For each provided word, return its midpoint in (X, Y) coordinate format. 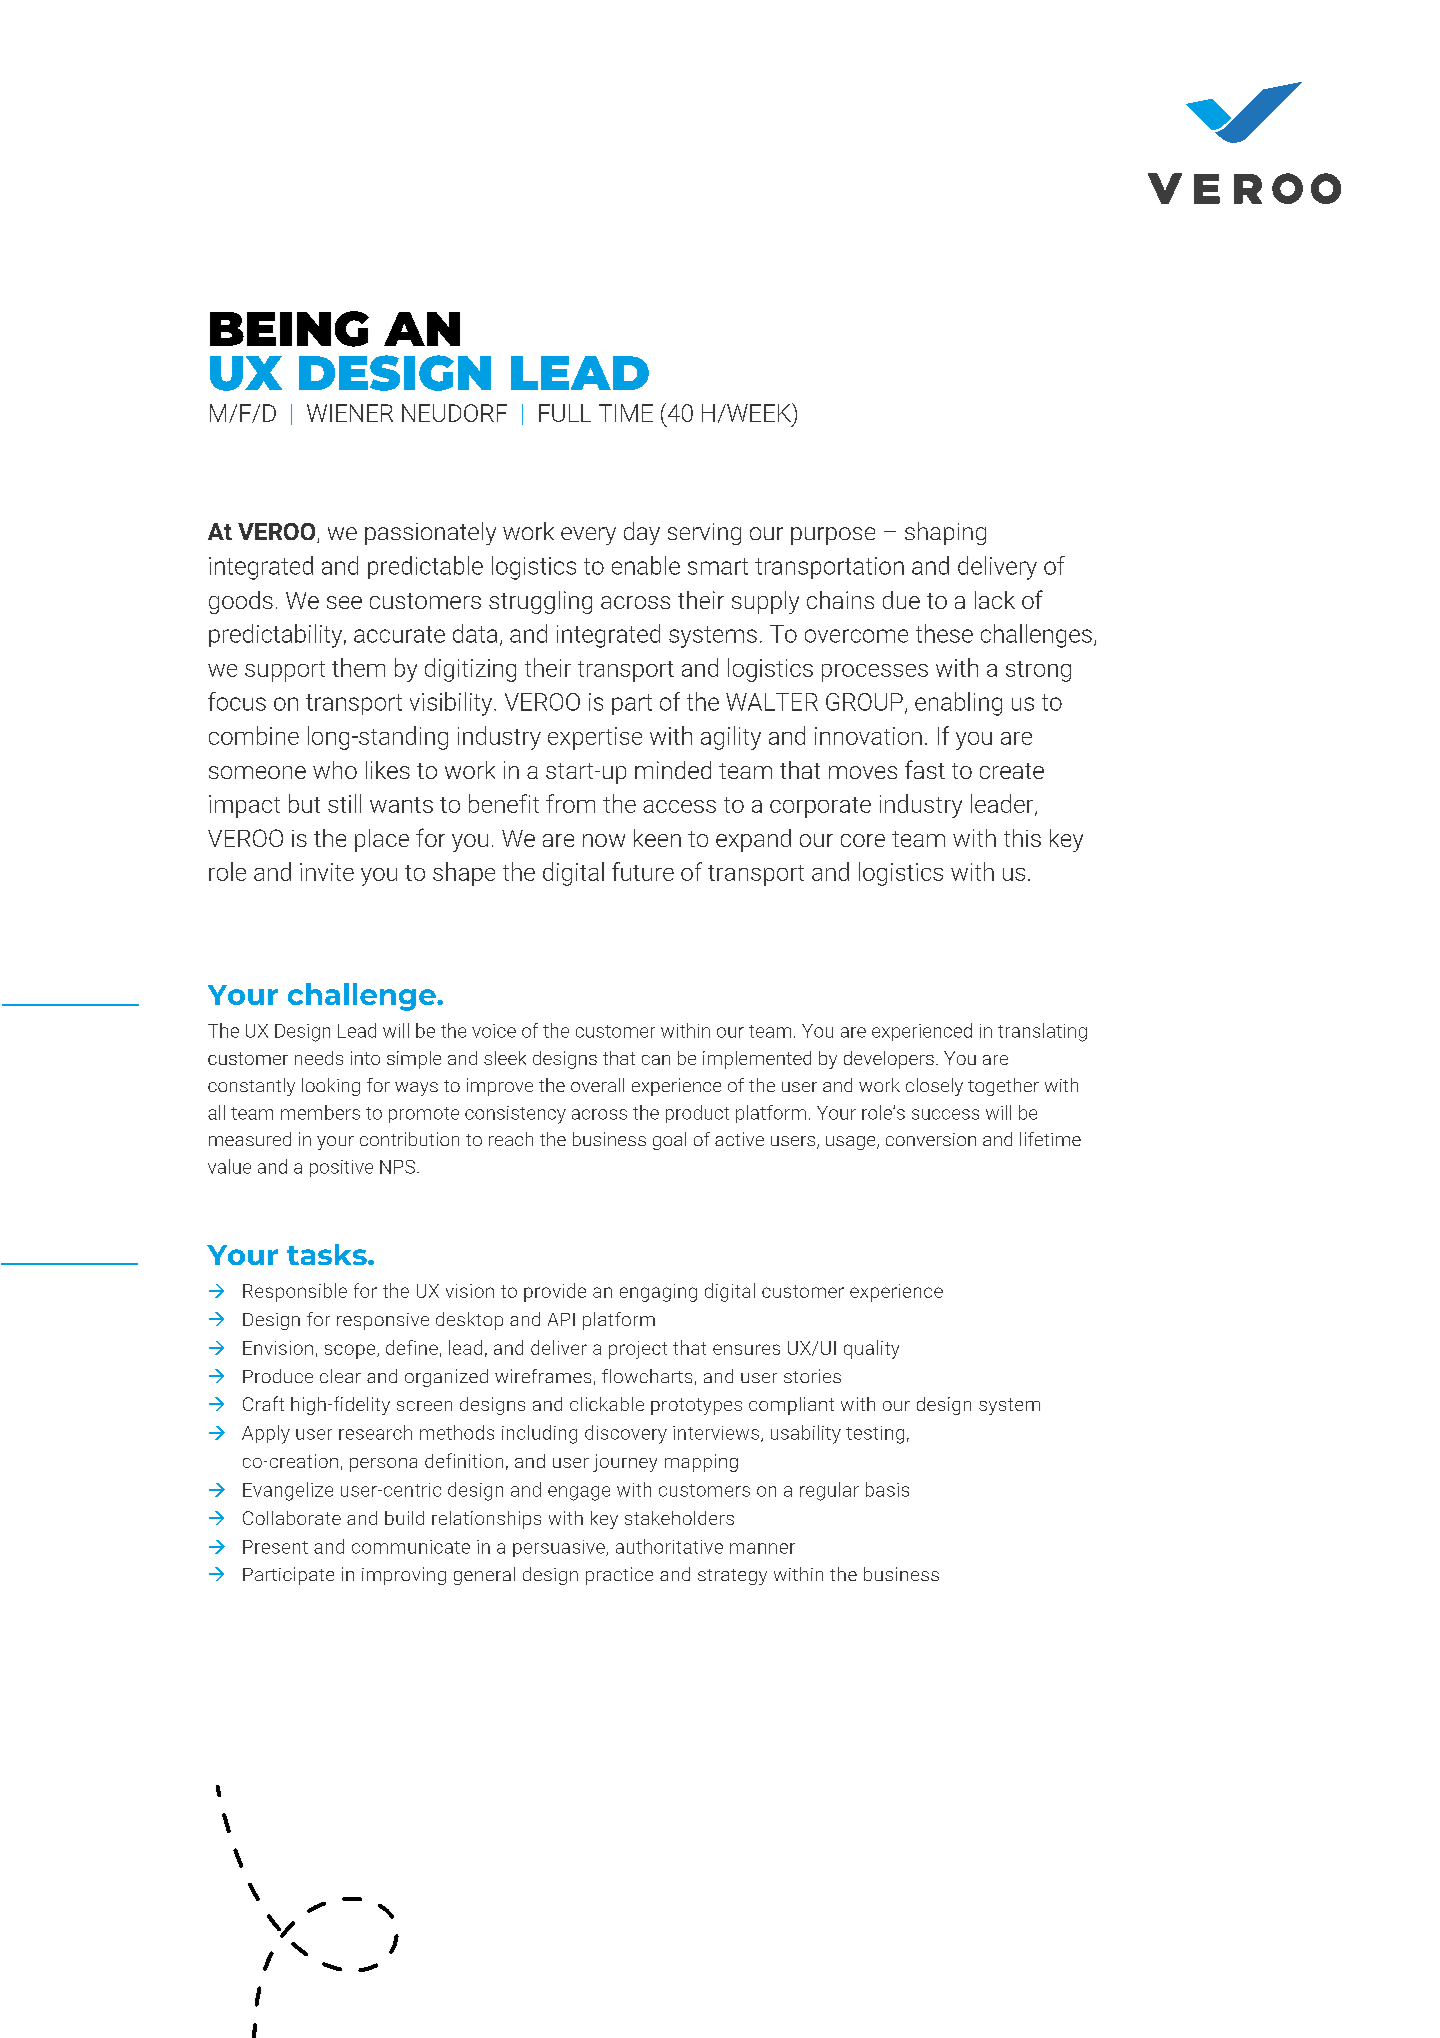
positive (341, 1168)
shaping (945, 533)
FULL (565, 413)
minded (673, 770)
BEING (289, 329)
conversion (931, 1139)
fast (925, 769)
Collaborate (292, 1518)
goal (669, 1141)
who (335, 770)
